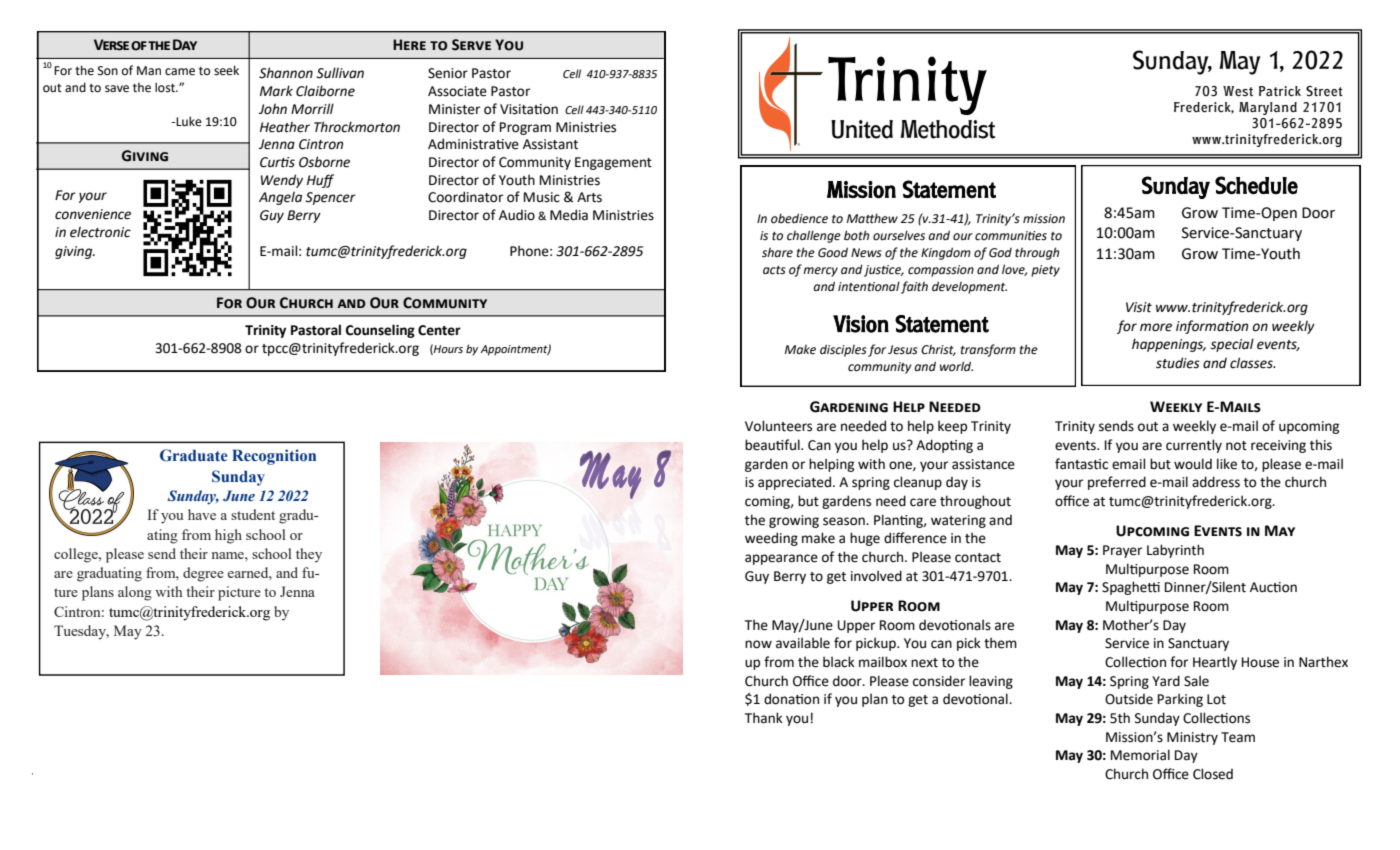  I want to click on Tuesday, so click(81, 632).
